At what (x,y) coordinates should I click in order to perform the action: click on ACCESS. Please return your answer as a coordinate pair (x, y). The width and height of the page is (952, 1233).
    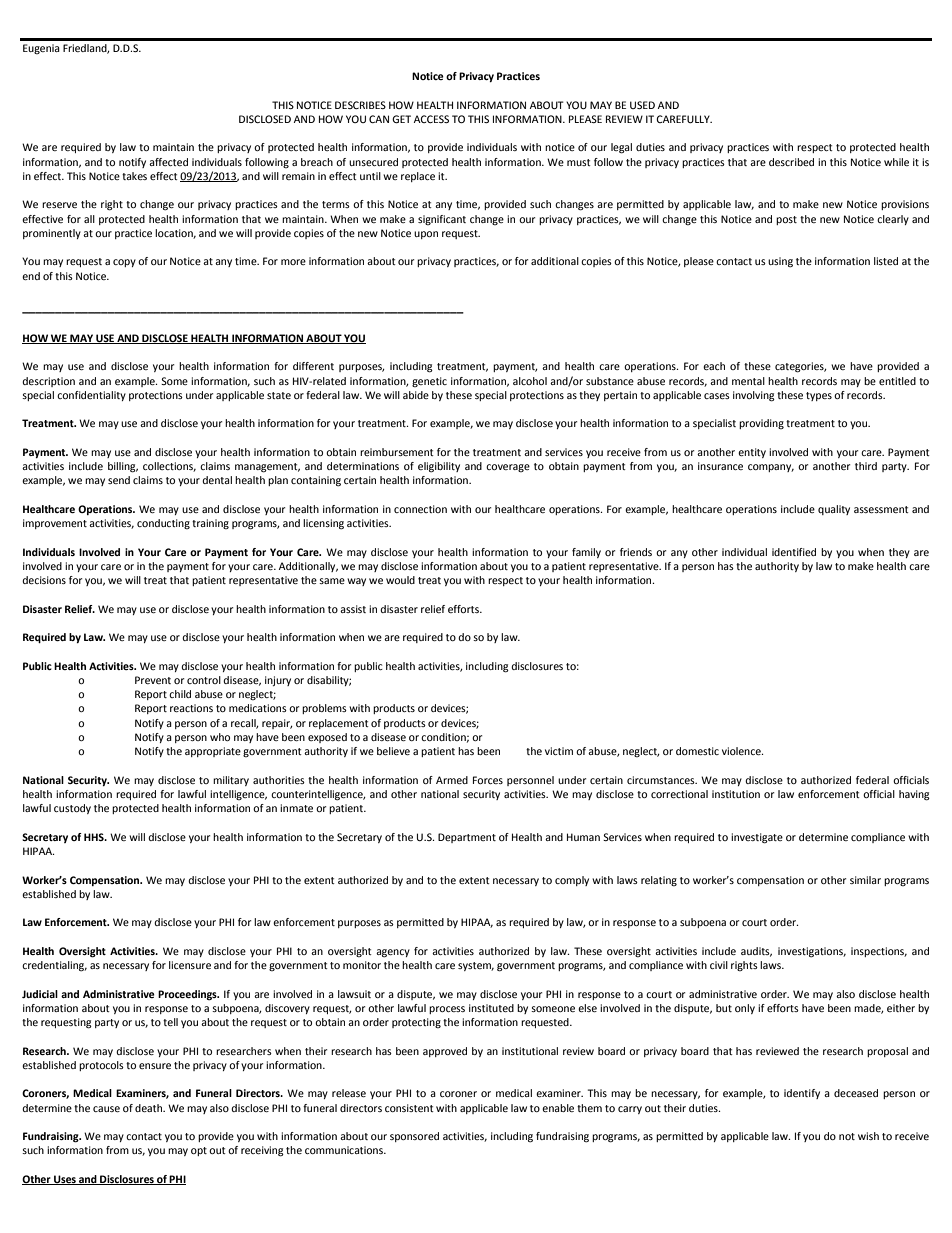
    Looking at the image, I should click on (431, 119).
